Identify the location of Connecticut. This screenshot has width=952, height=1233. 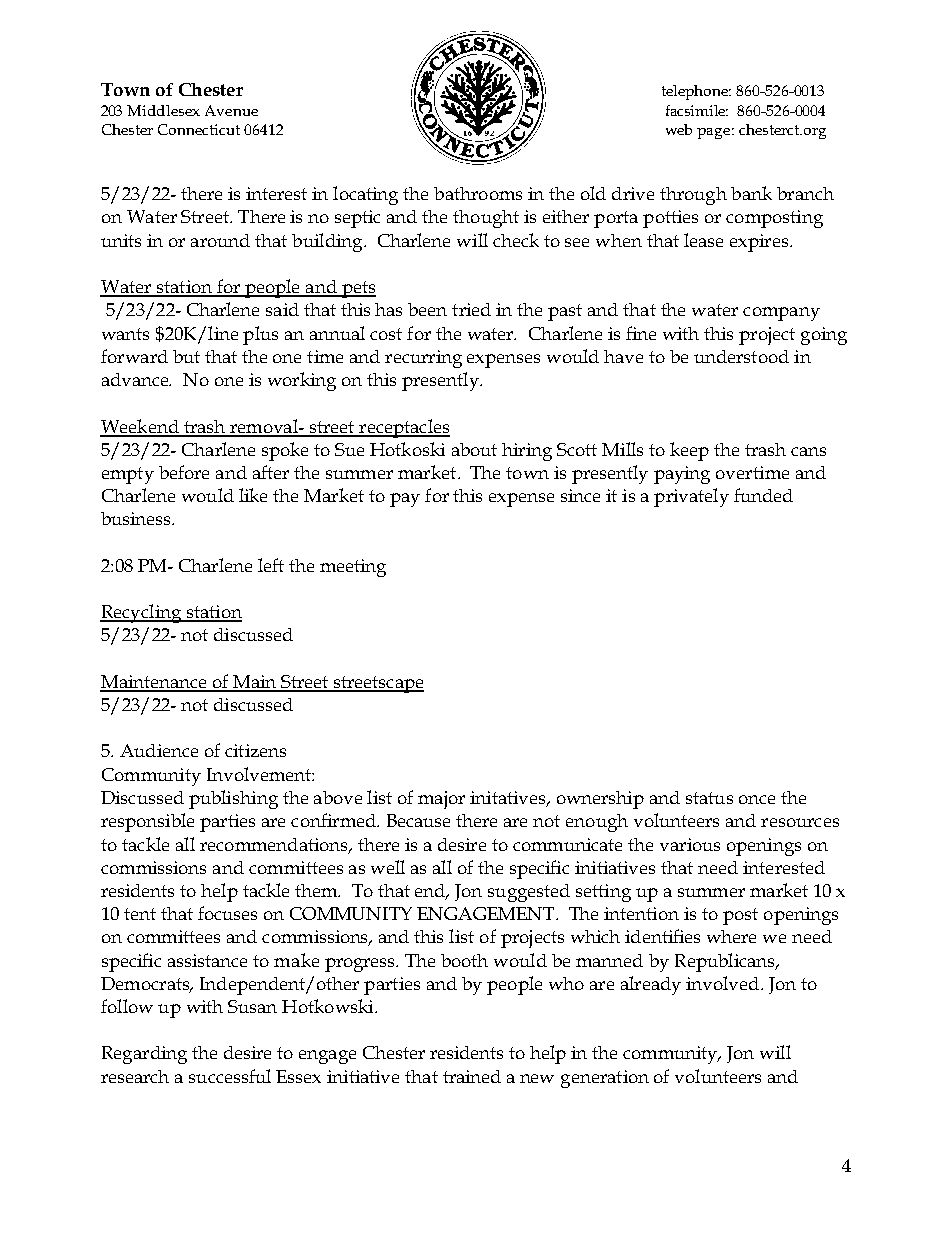
(199, 129).
